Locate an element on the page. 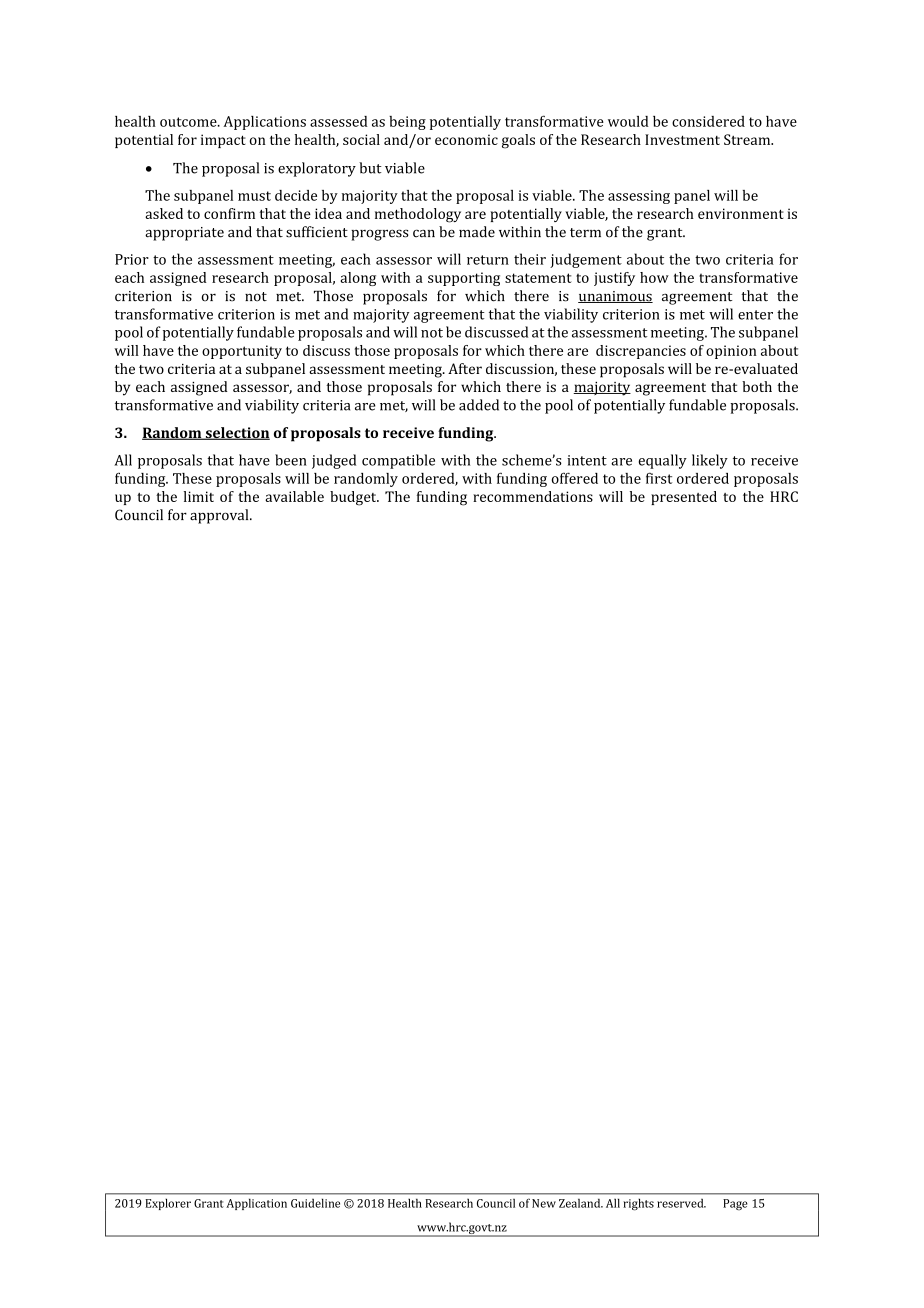 The image size is (924, 1308). presented is located at coordinates (684, 498).
